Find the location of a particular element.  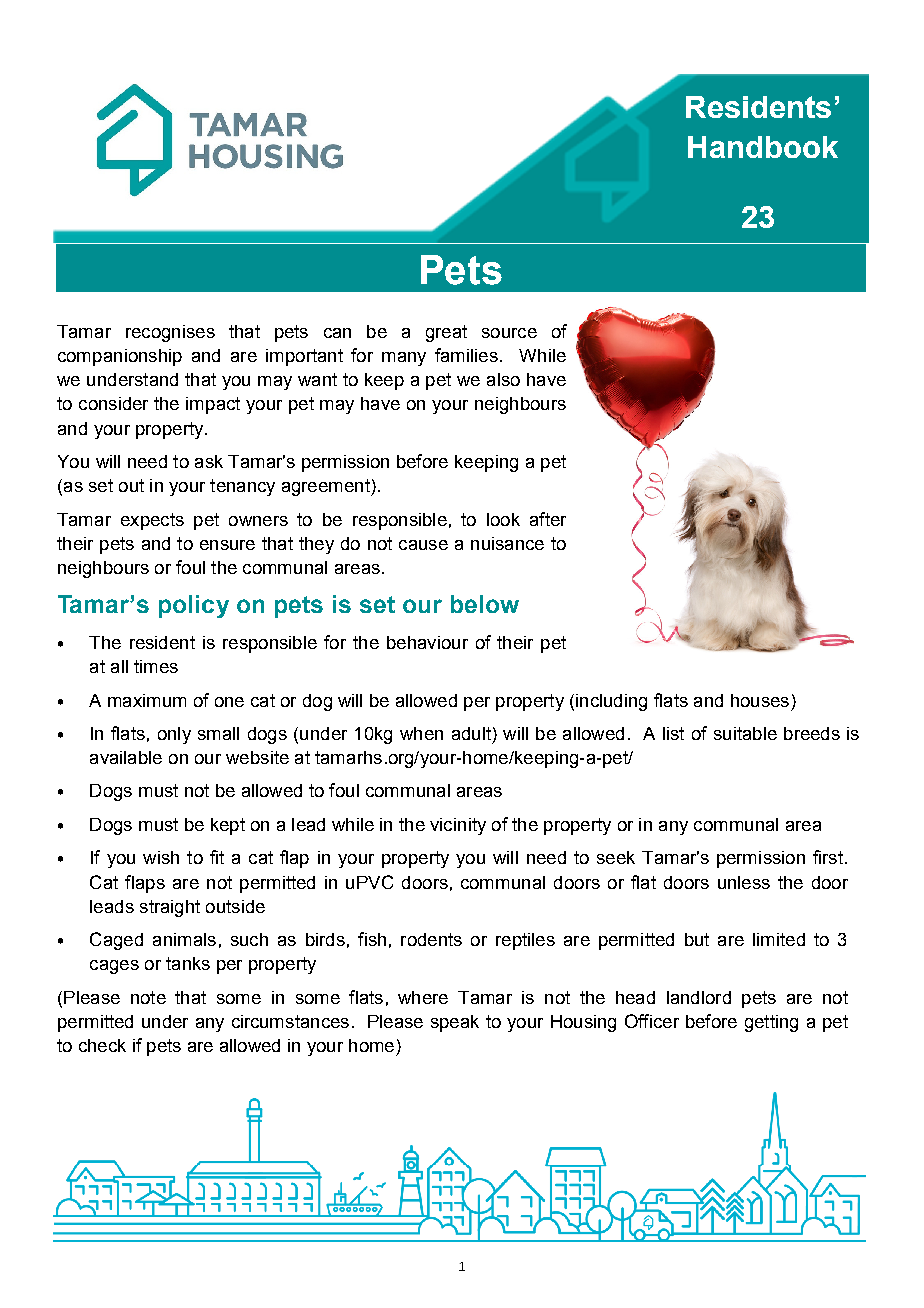

suitable is located at coordinates (745, 733).
